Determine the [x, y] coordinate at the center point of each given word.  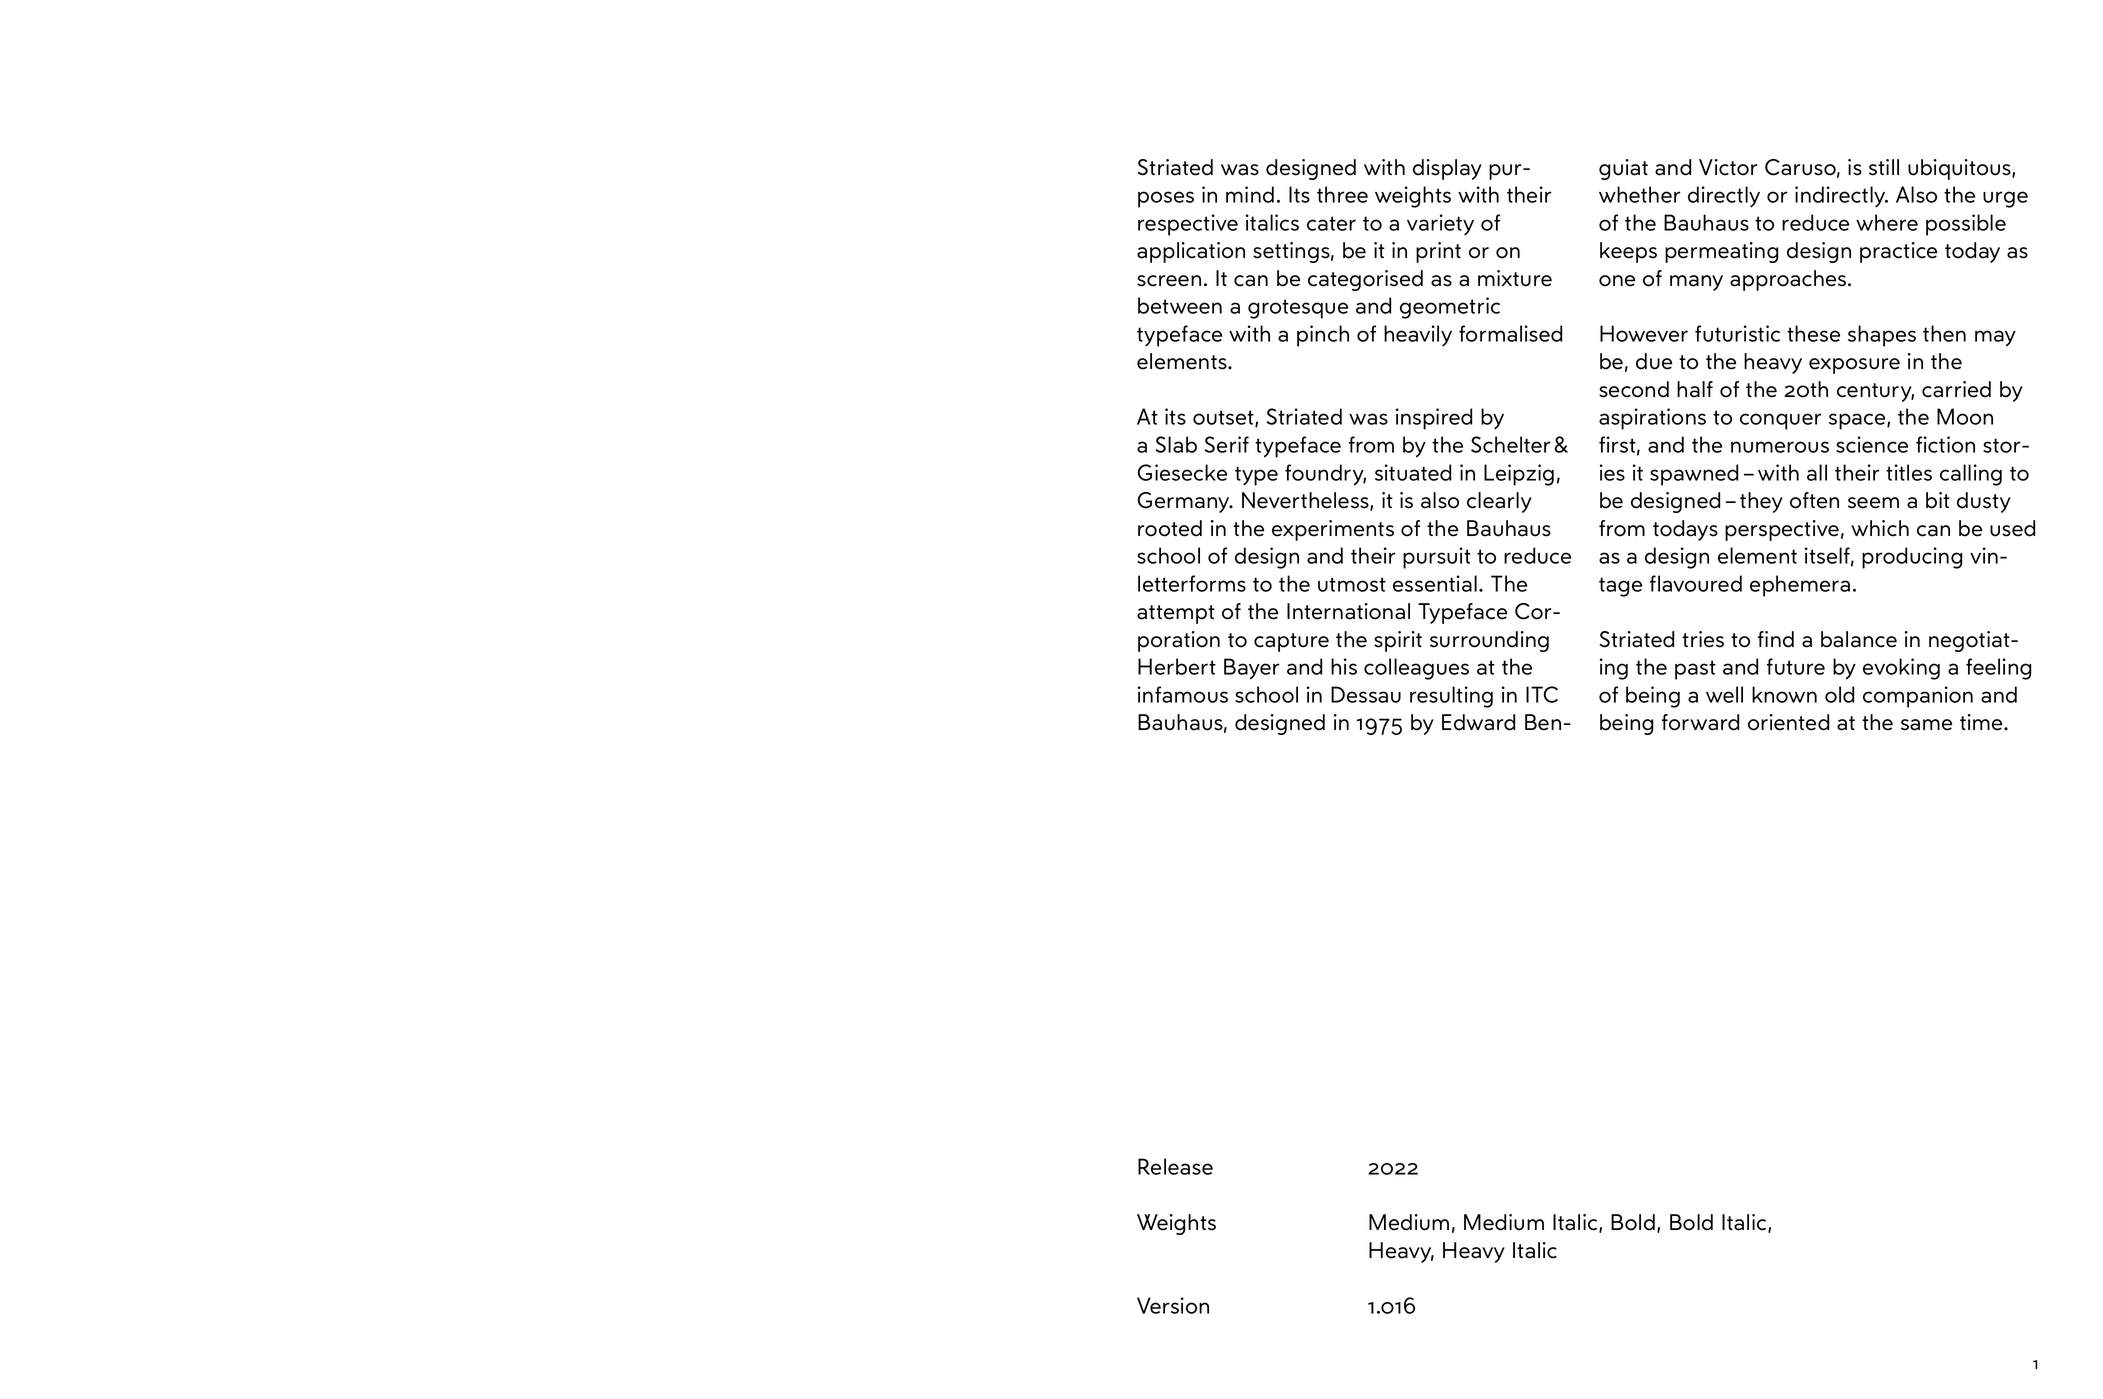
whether [1639, 194]
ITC [1542, 694]
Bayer [1251, 669]
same [1926, 725]
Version [1173, 1305]
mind [1250, 194]
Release [1175, 1166]
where [1887, 222]
